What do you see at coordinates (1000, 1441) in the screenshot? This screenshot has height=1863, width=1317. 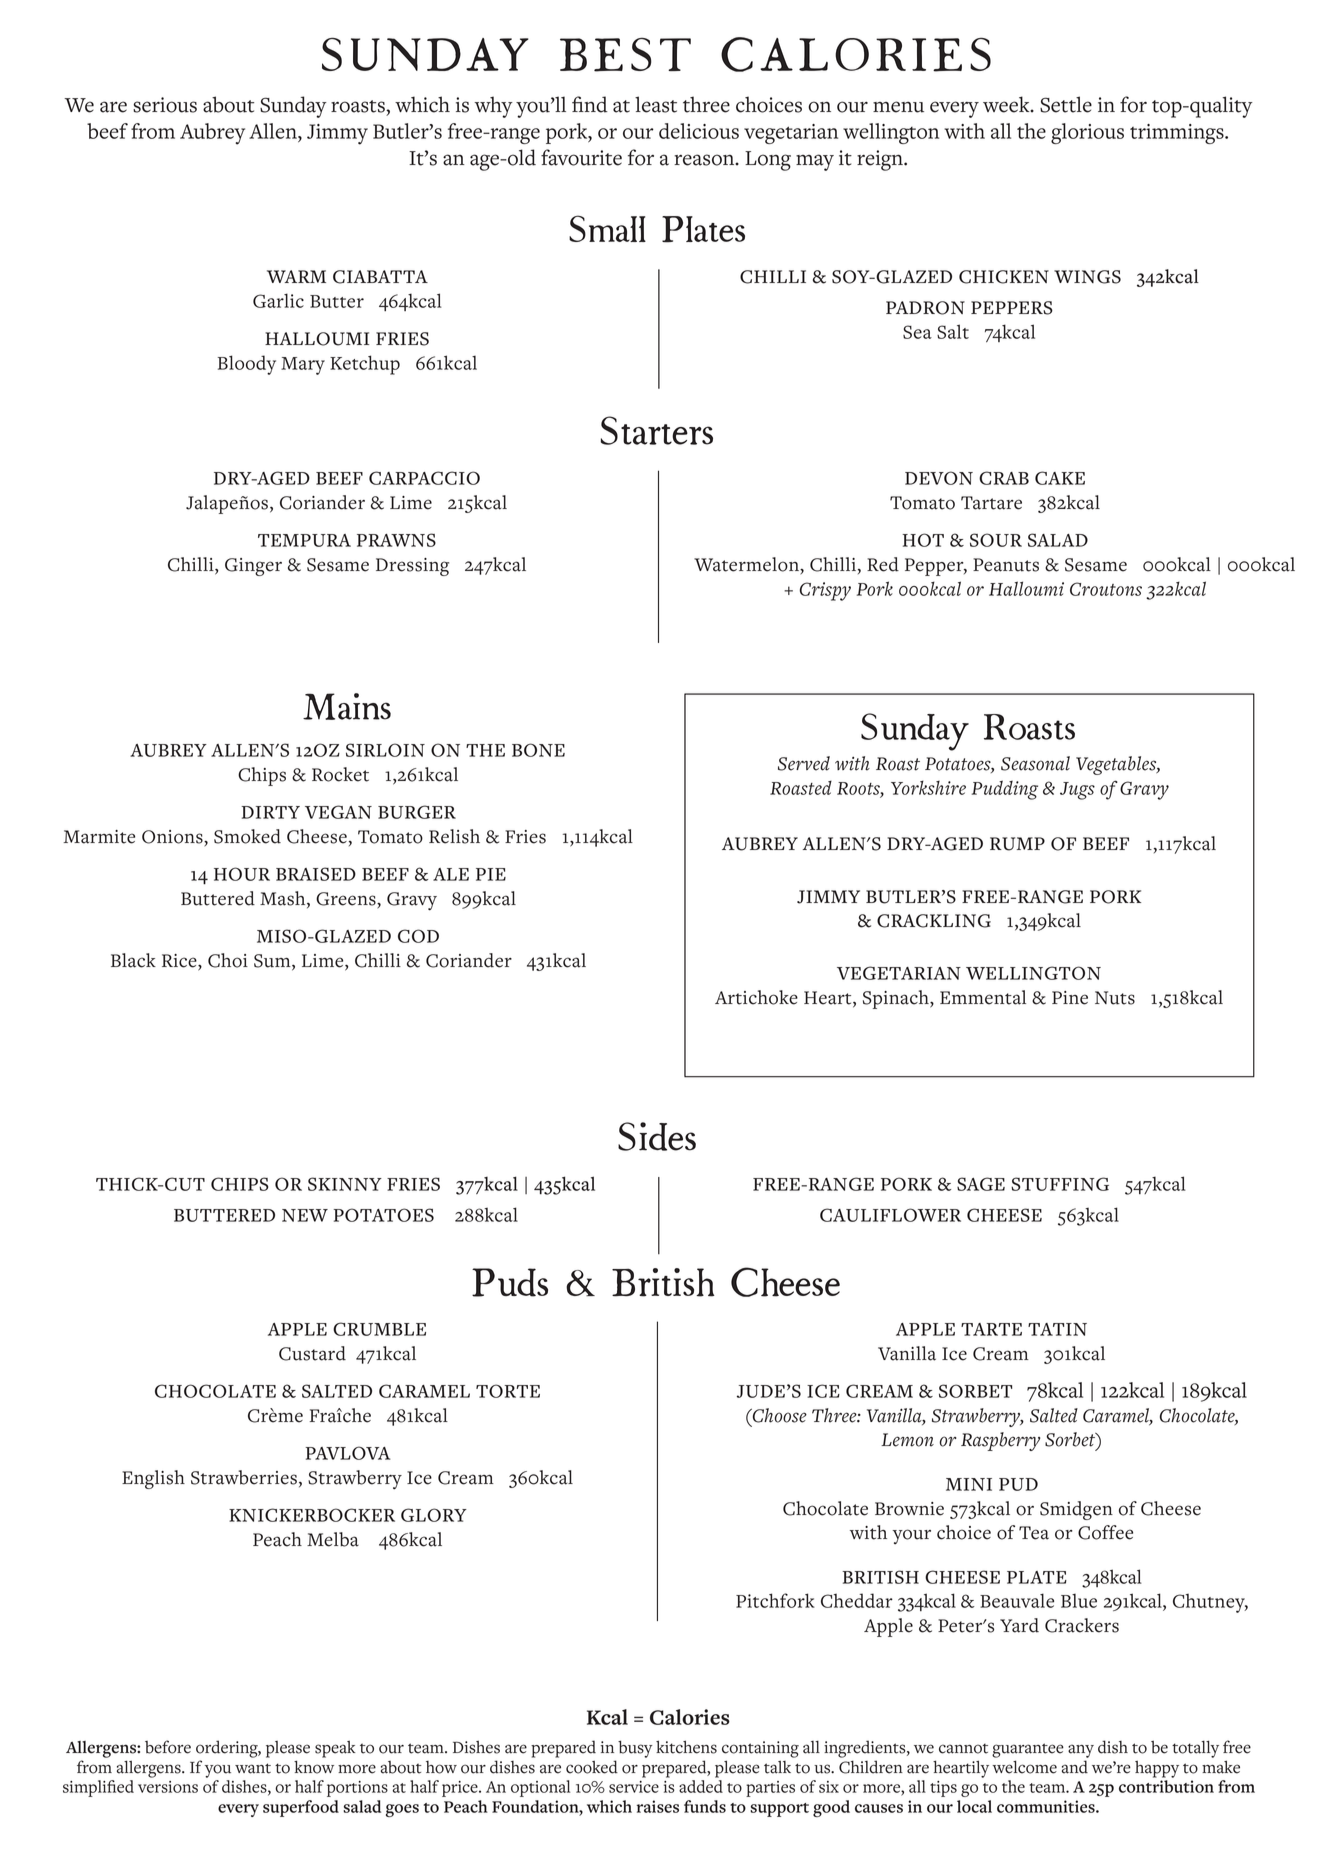 I see `Raspberry` at bounding box center [1000, 1441].
